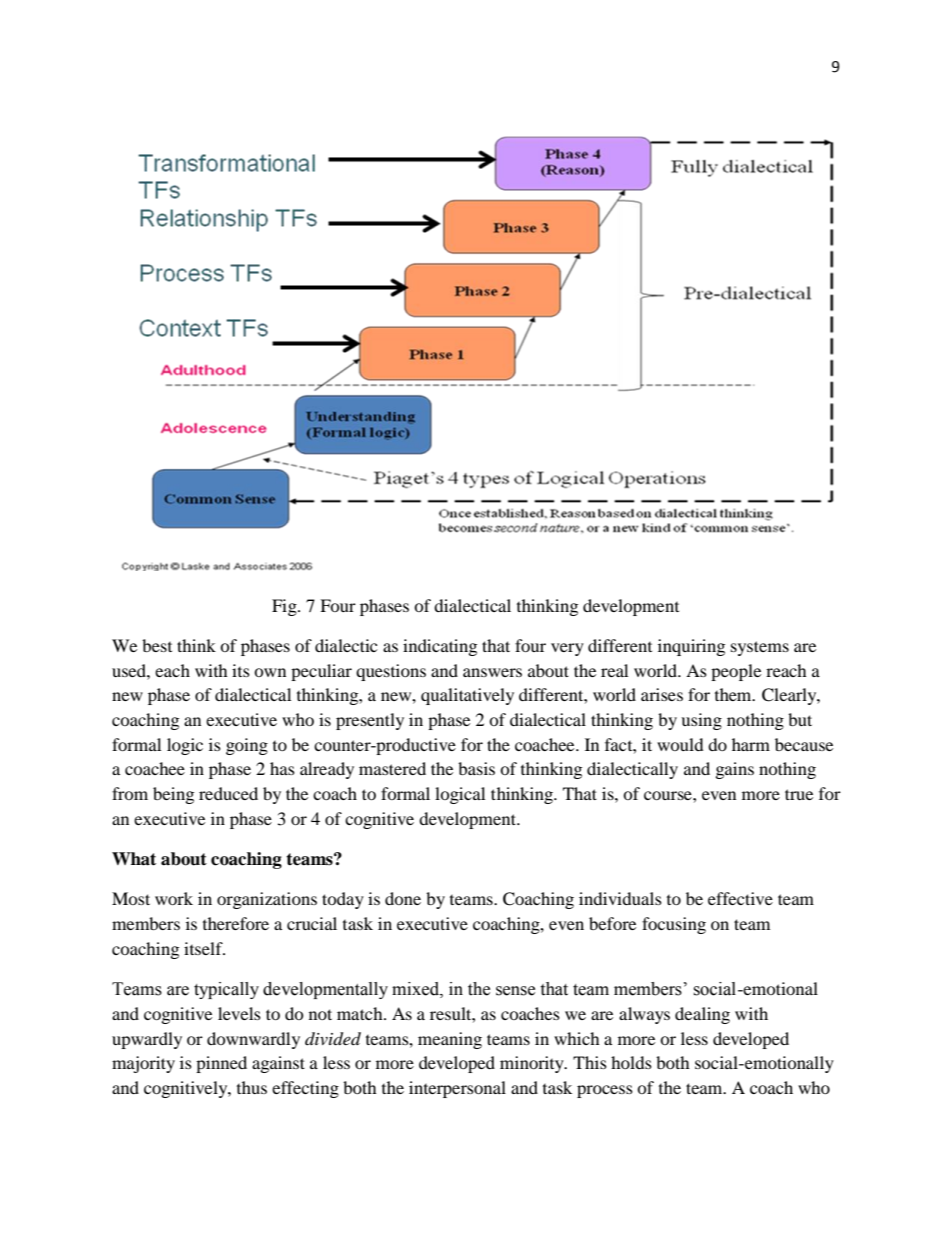 This image has width=952, height=1233. What do you see at coordinates (403, 898) in the image?
I see `done` at bounding box center [403, 898].
